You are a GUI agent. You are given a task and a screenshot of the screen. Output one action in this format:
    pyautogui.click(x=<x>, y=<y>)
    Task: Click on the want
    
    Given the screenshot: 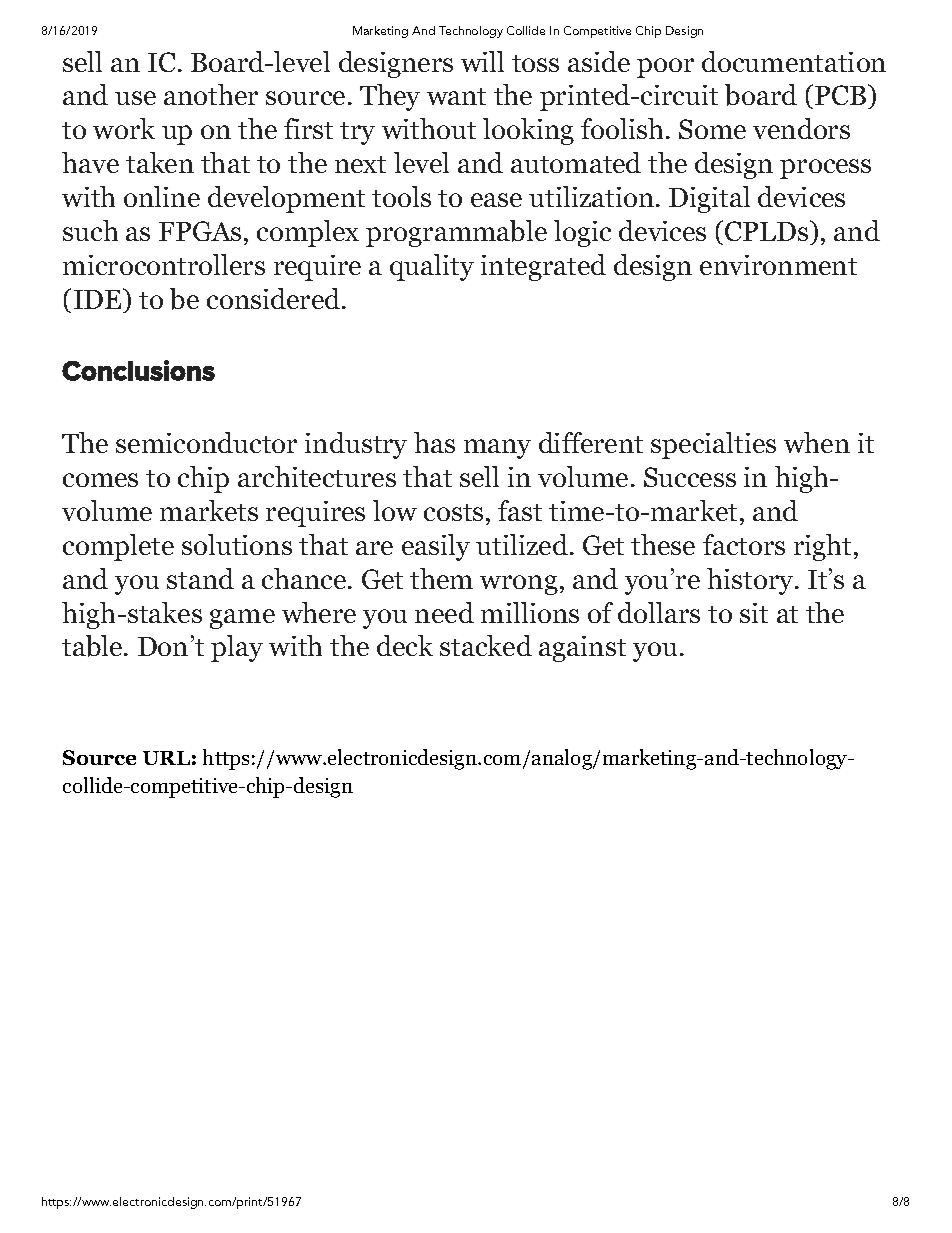 What is the action you would take?
    pyautogui.click(x=456, y=96)
